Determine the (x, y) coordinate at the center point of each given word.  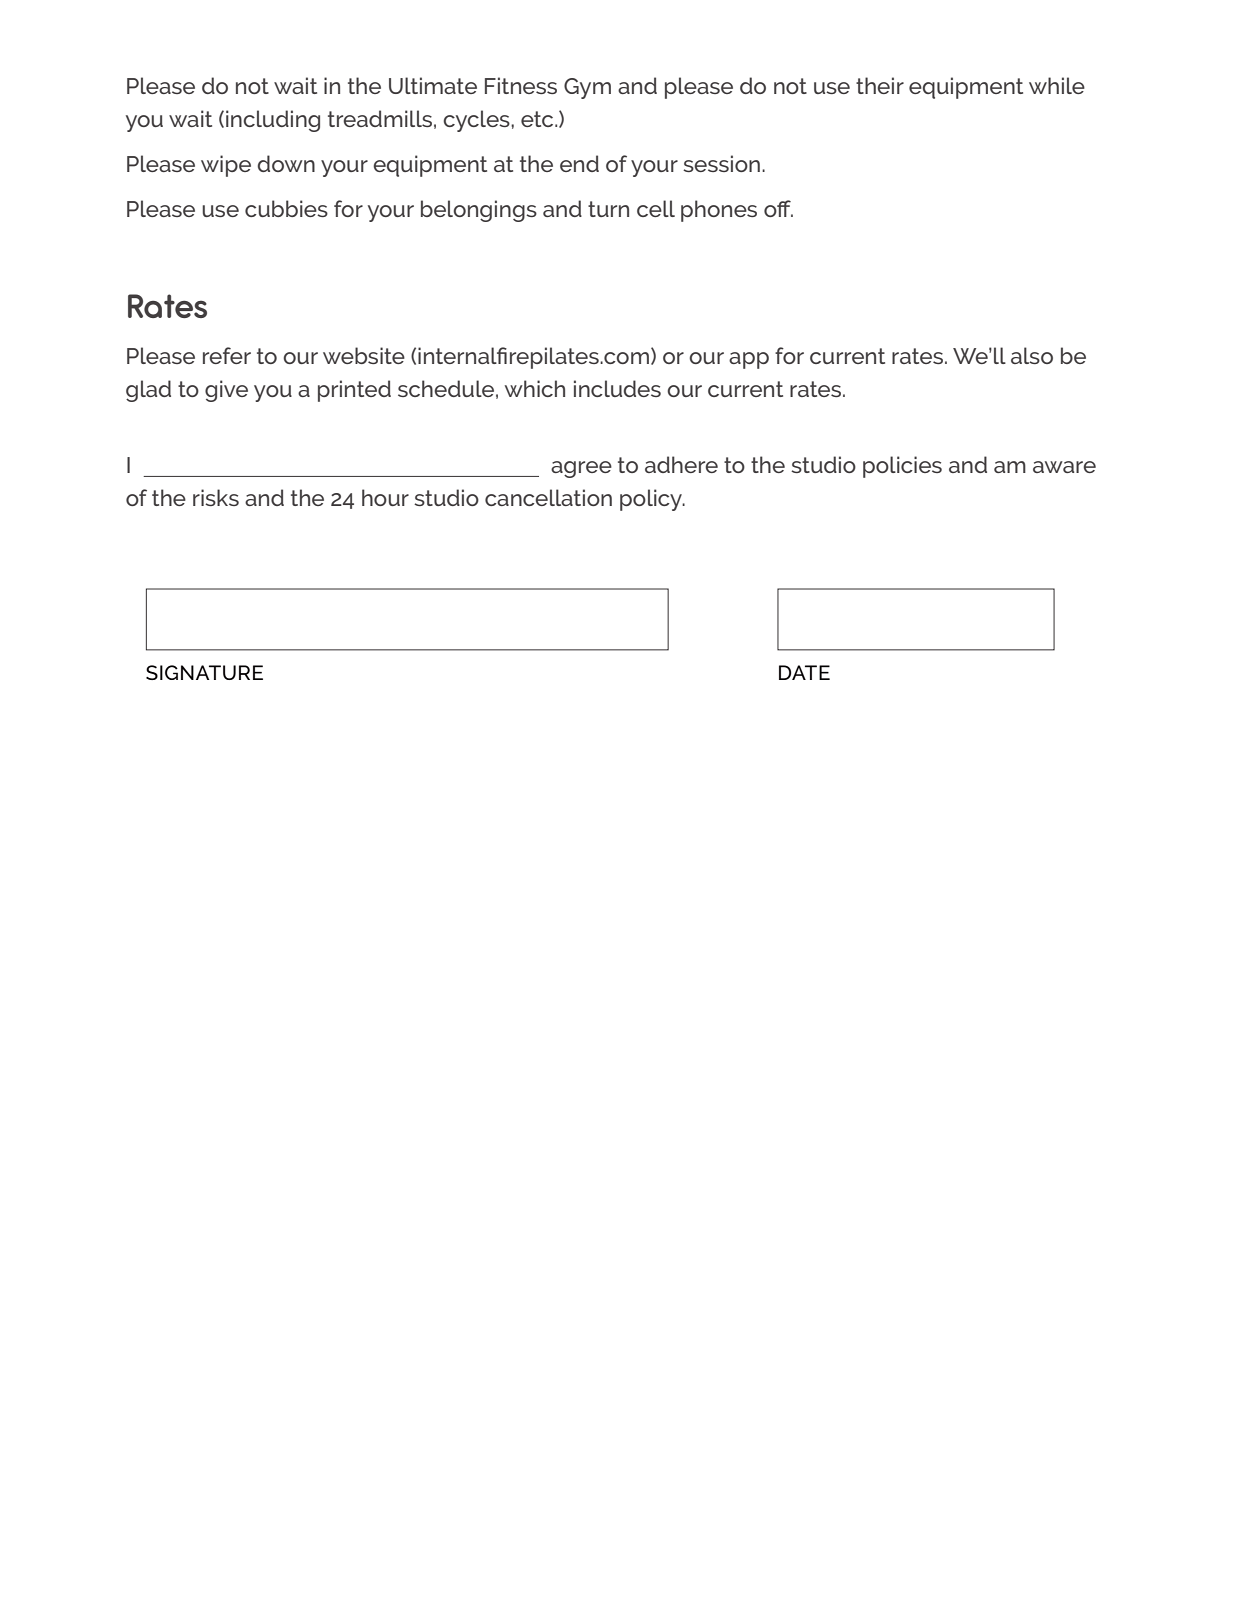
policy (652, 500)
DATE (804, 672)
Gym (587, 88)
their (880, 85)
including (273, 121)
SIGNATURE (204, 672)
